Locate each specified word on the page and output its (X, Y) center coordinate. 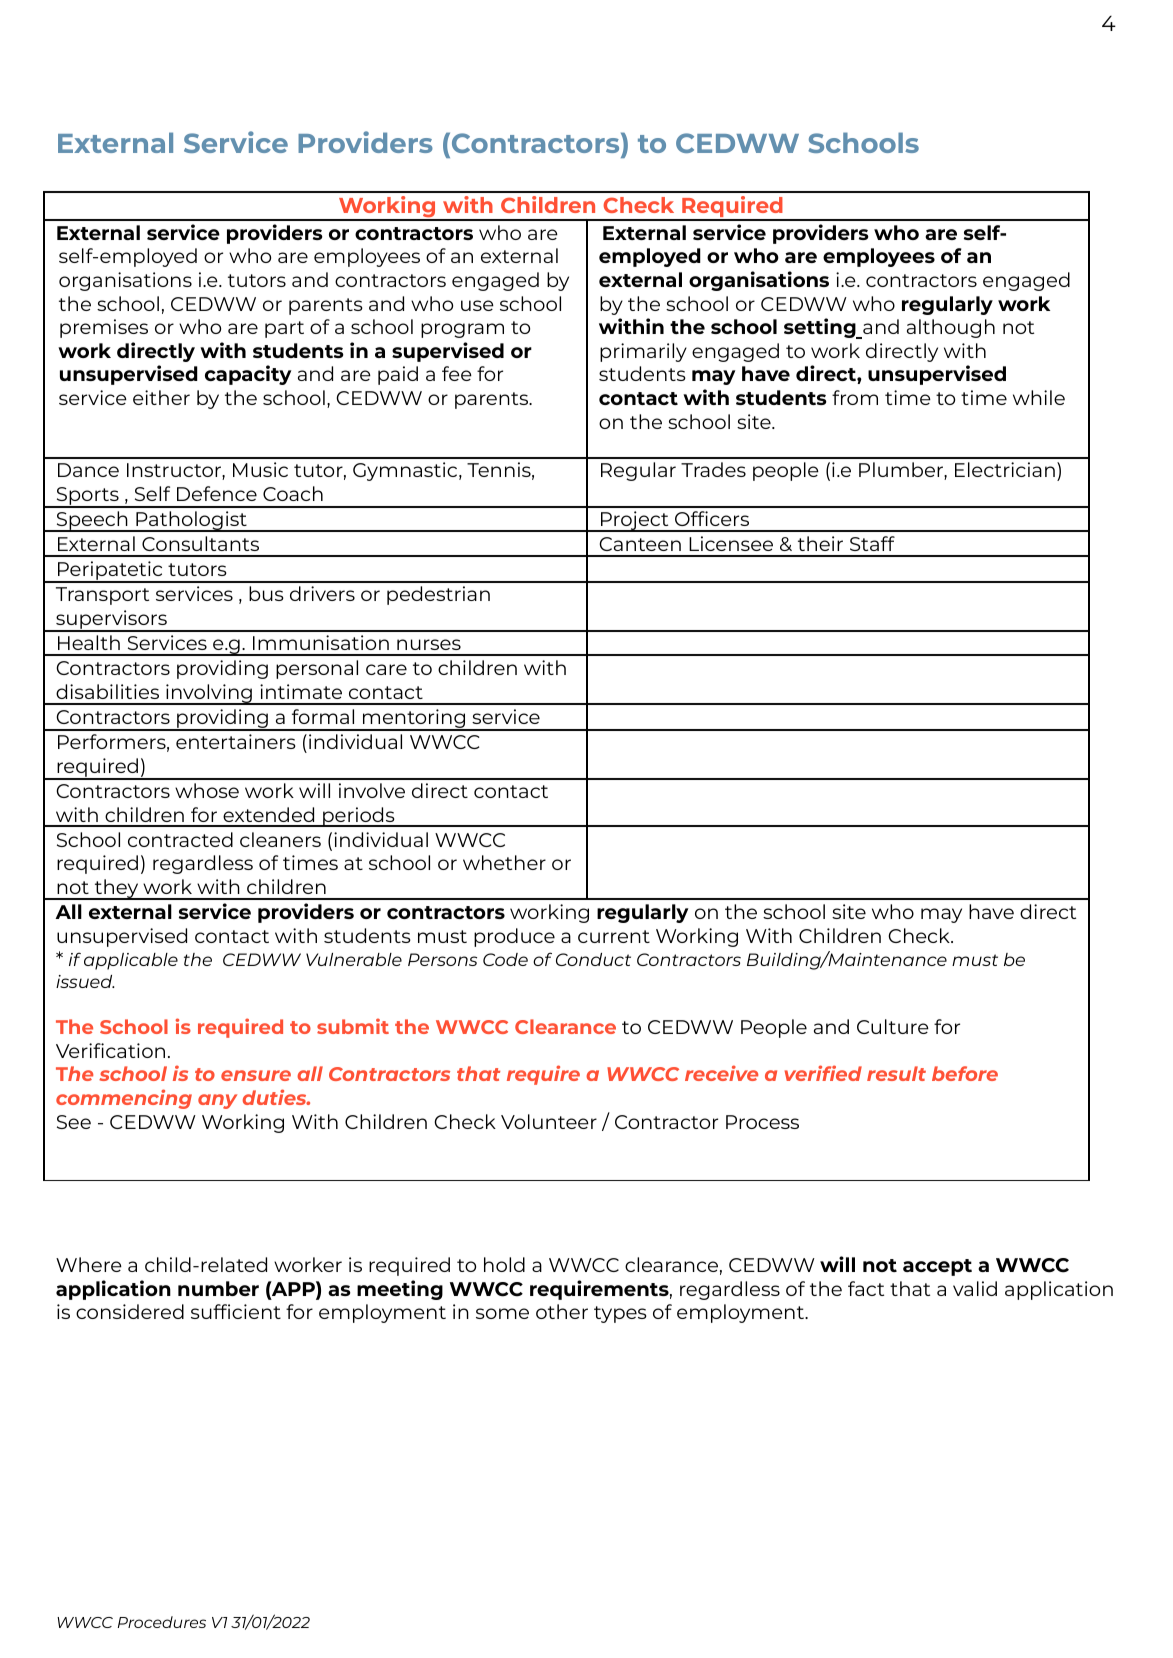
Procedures (162, 1622)
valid (975, 1288)
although (951, 328)
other (562, 1311)
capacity (248, 375)
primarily (643, 352)
